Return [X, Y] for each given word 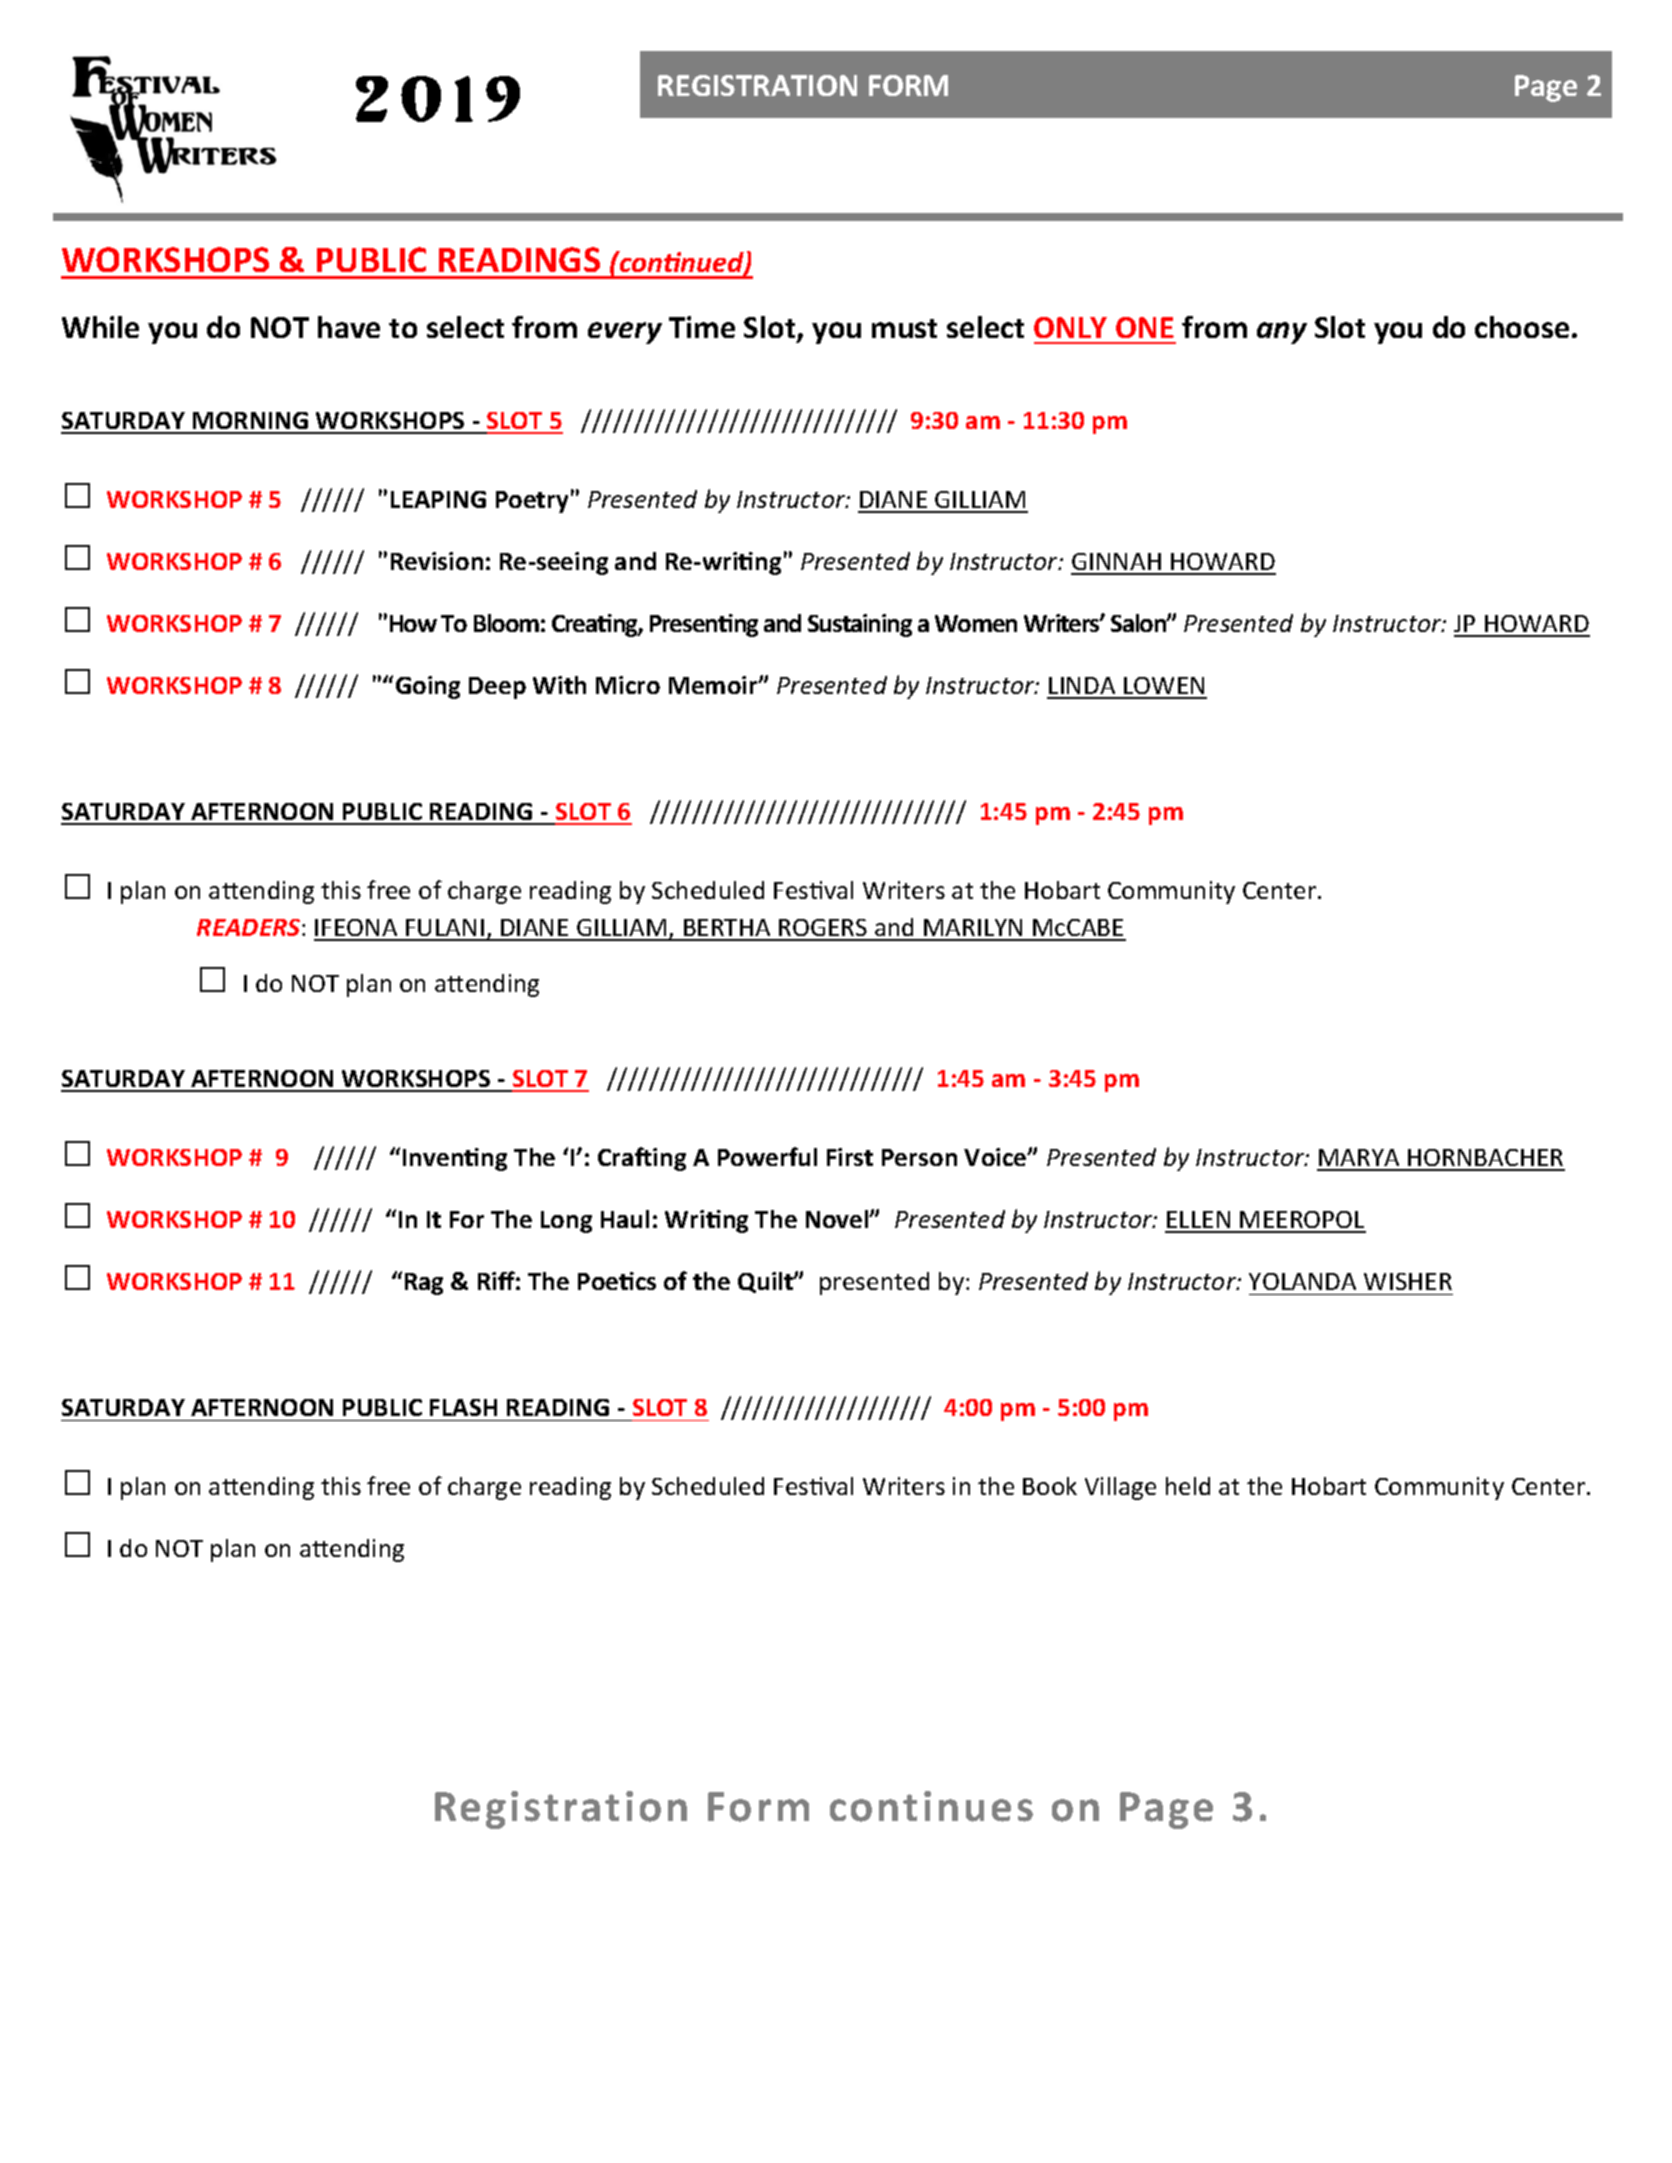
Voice [996, 1157]
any [1282, 333]
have [349, 327]
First [850, 1157]
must [904, 328]
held [1188, 1486]
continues [931, 1806]
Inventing [455, 1159]
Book [1050, 1486]
